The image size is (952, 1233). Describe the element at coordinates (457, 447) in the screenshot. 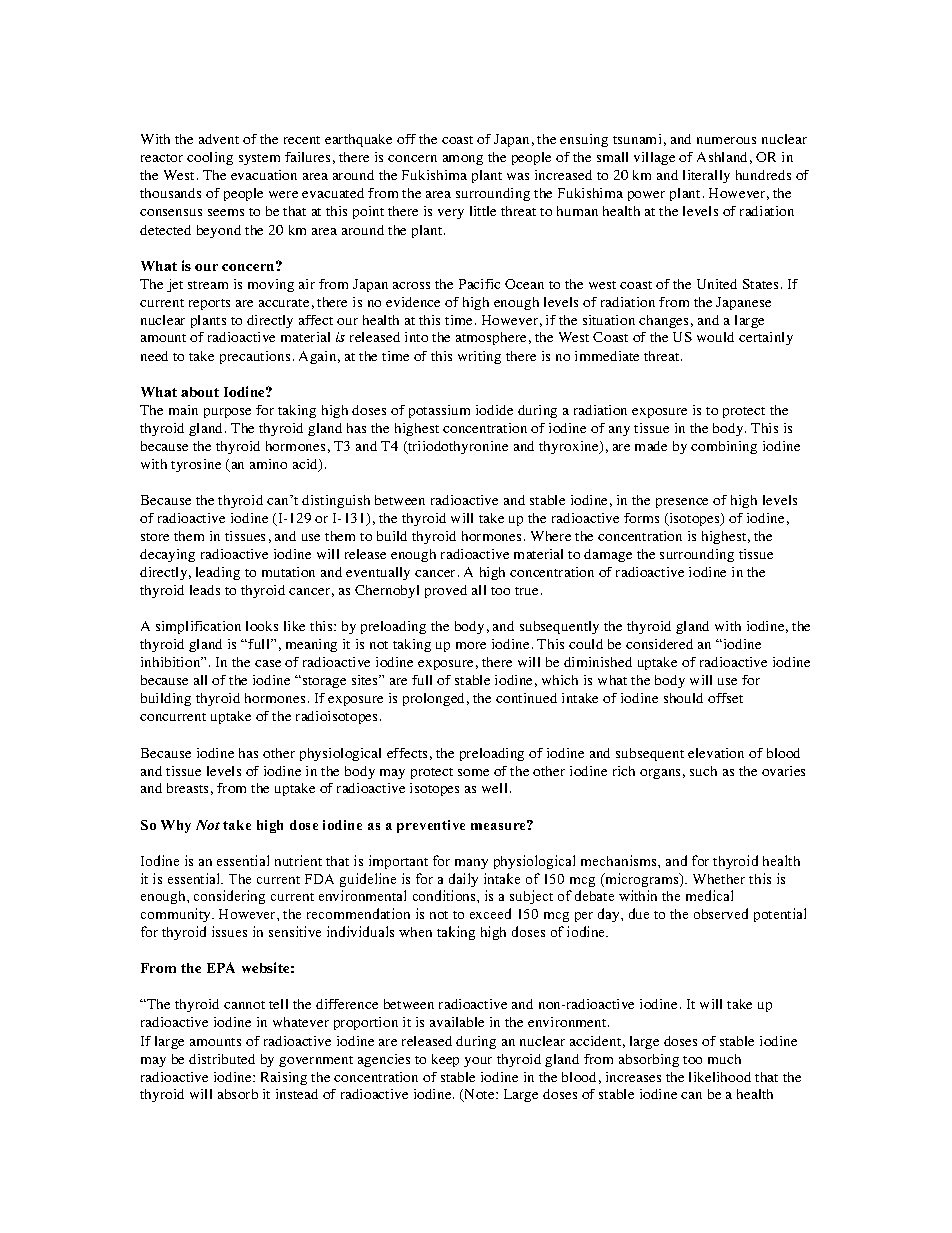

I see `triiodothyronine` at that location.
